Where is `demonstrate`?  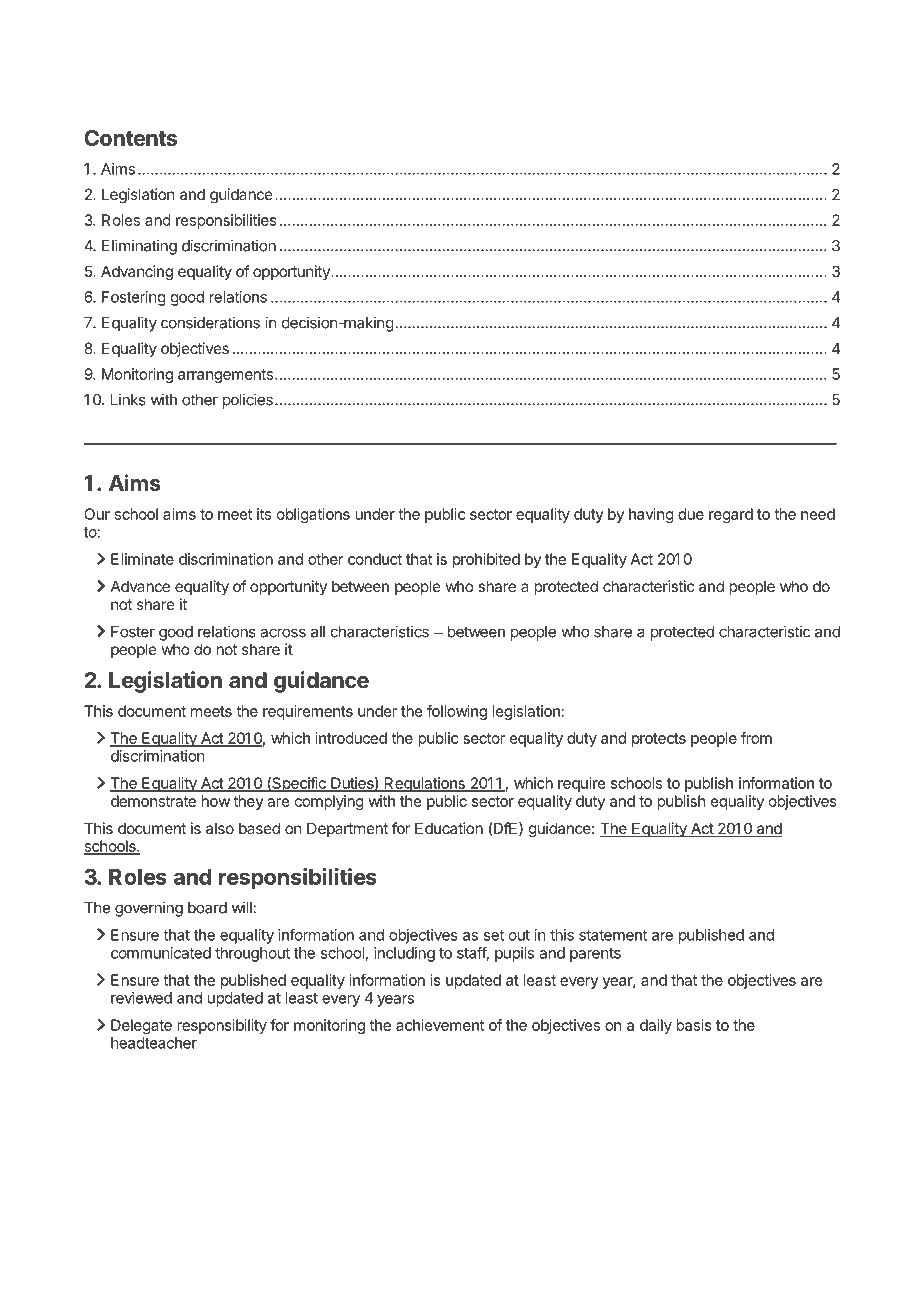 demonstrate is located at coordinates (153, 801).
